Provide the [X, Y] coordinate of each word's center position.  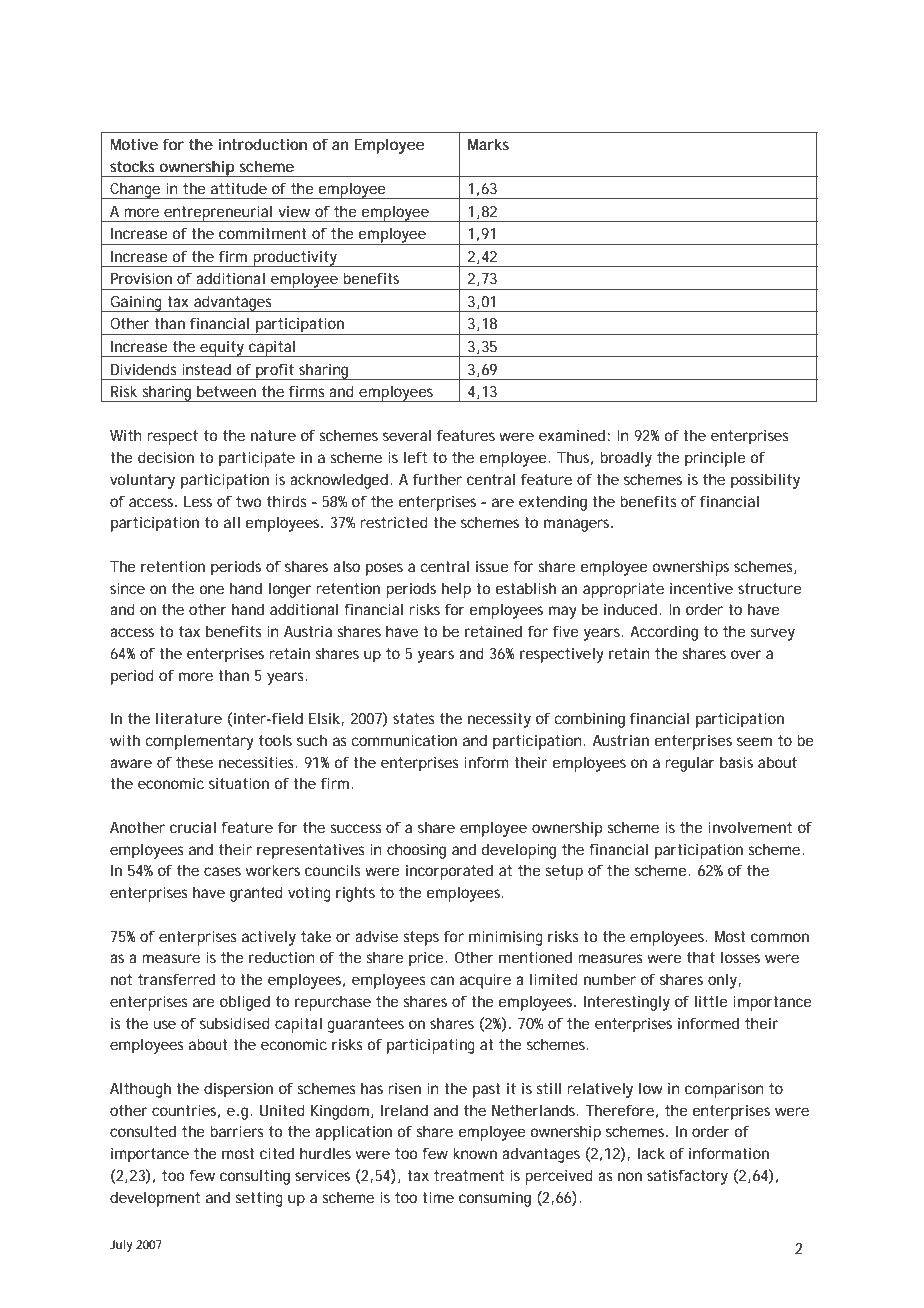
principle [715, 459]
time [438, 1197]
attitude [239, 188]
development [155, 1199]
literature [189, 718]
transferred [176, 979]
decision [166, 457]
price [426, 959]
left [415, 457]
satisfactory [687, 1177]
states [414, 718]
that [701, 957]
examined [572, 435]
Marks [488, 144]
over [746, 654]
